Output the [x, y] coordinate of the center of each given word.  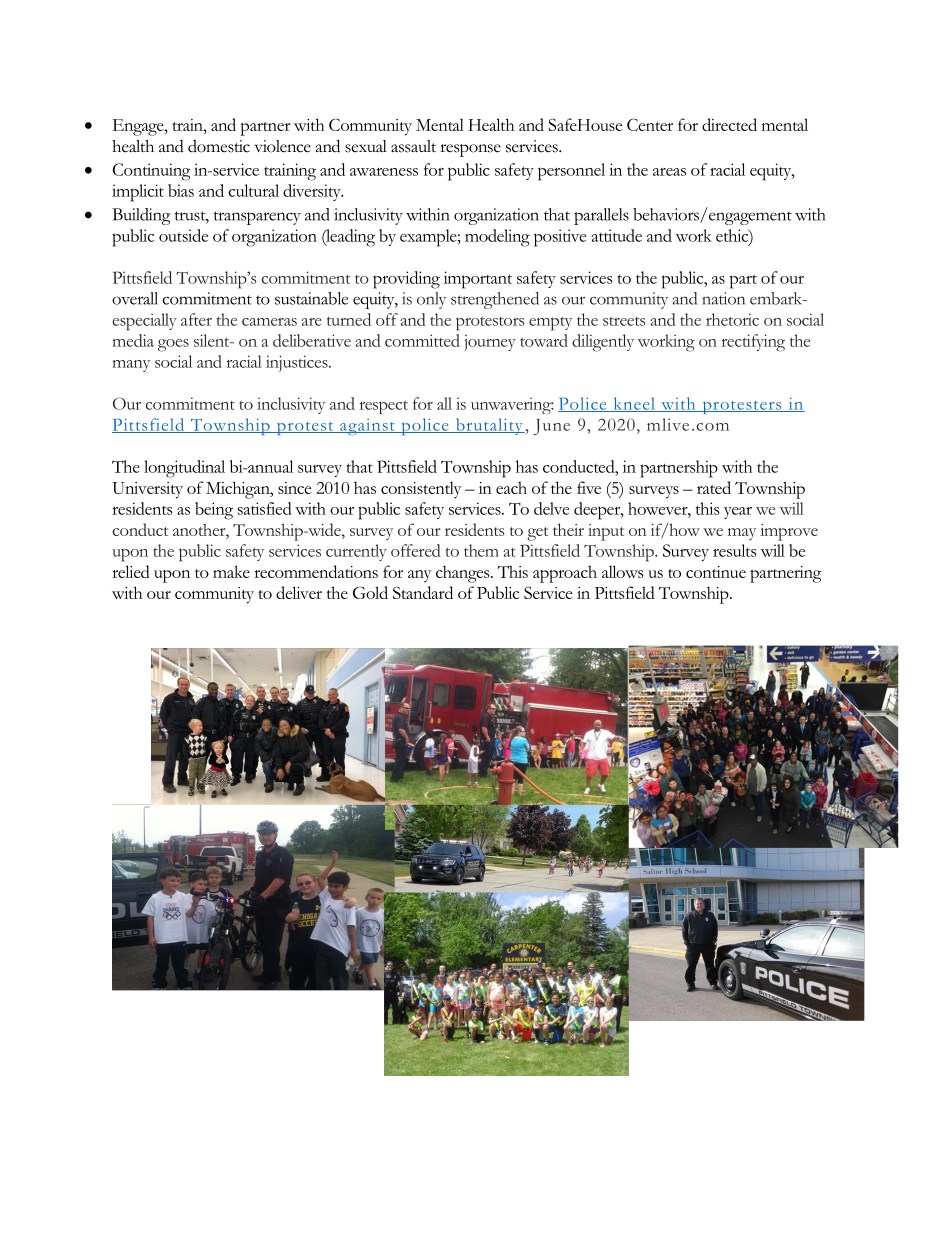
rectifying [753, 343]
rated [714, 487]
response [470, 150]
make [231, 571]
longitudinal [184, 469]
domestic [219, 146]
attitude [616, 235]
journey [490, 343]
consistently [421, 490]
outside [183, 235]
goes [173, 345]
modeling [497, 238]
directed [729, 124]
